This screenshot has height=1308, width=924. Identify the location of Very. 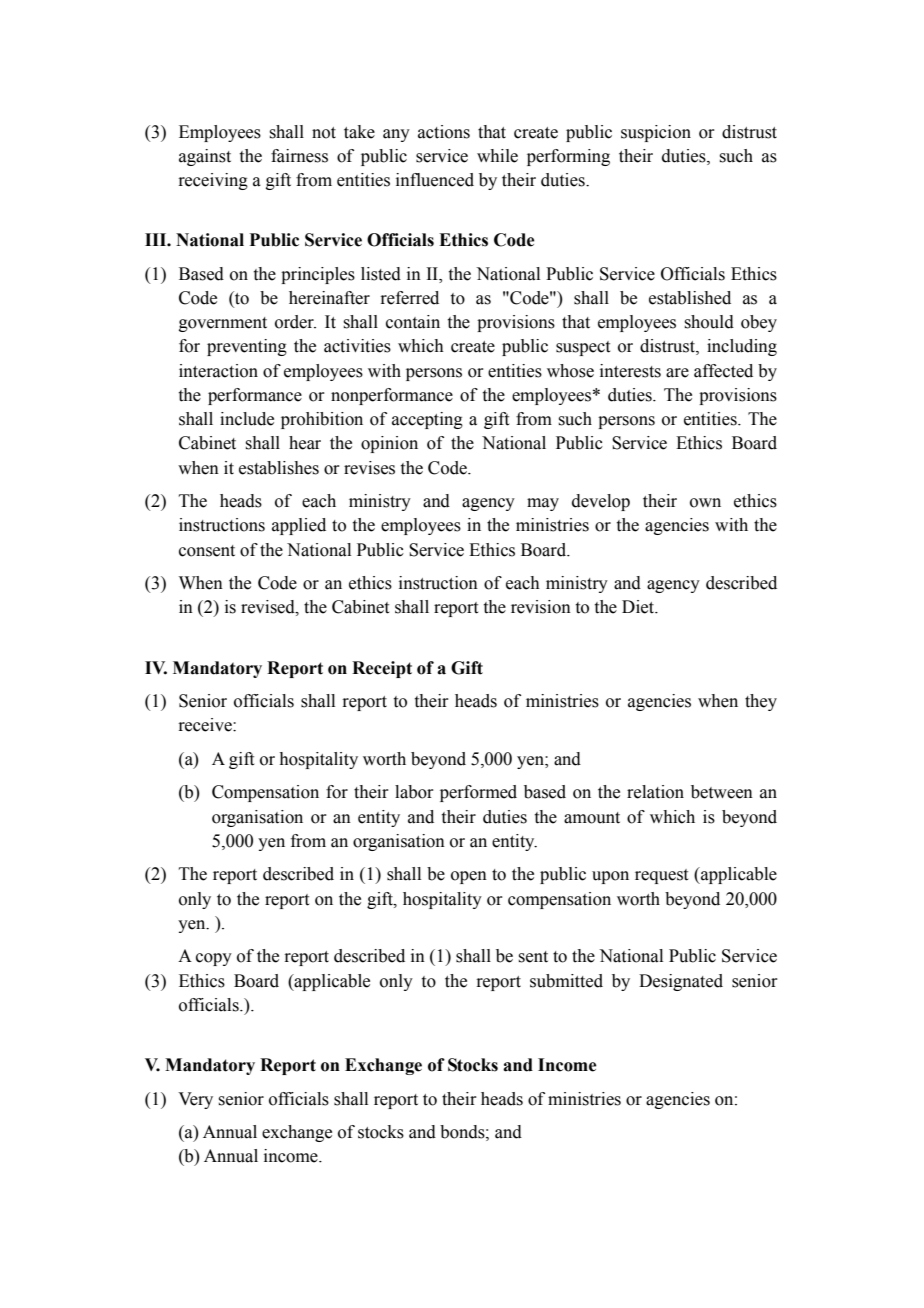
(195, 1100).
